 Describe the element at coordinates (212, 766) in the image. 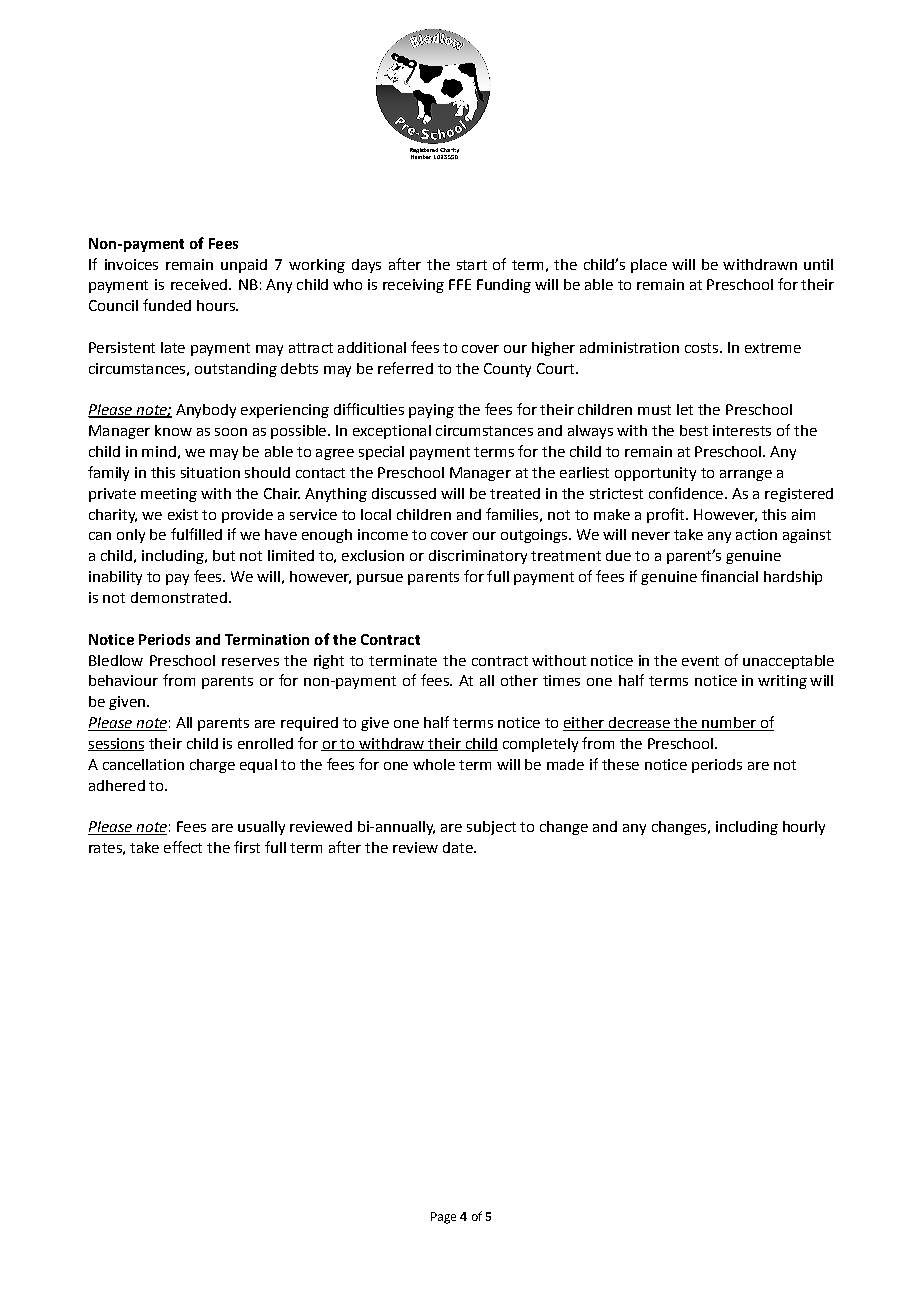

I see `charge` at that location.
